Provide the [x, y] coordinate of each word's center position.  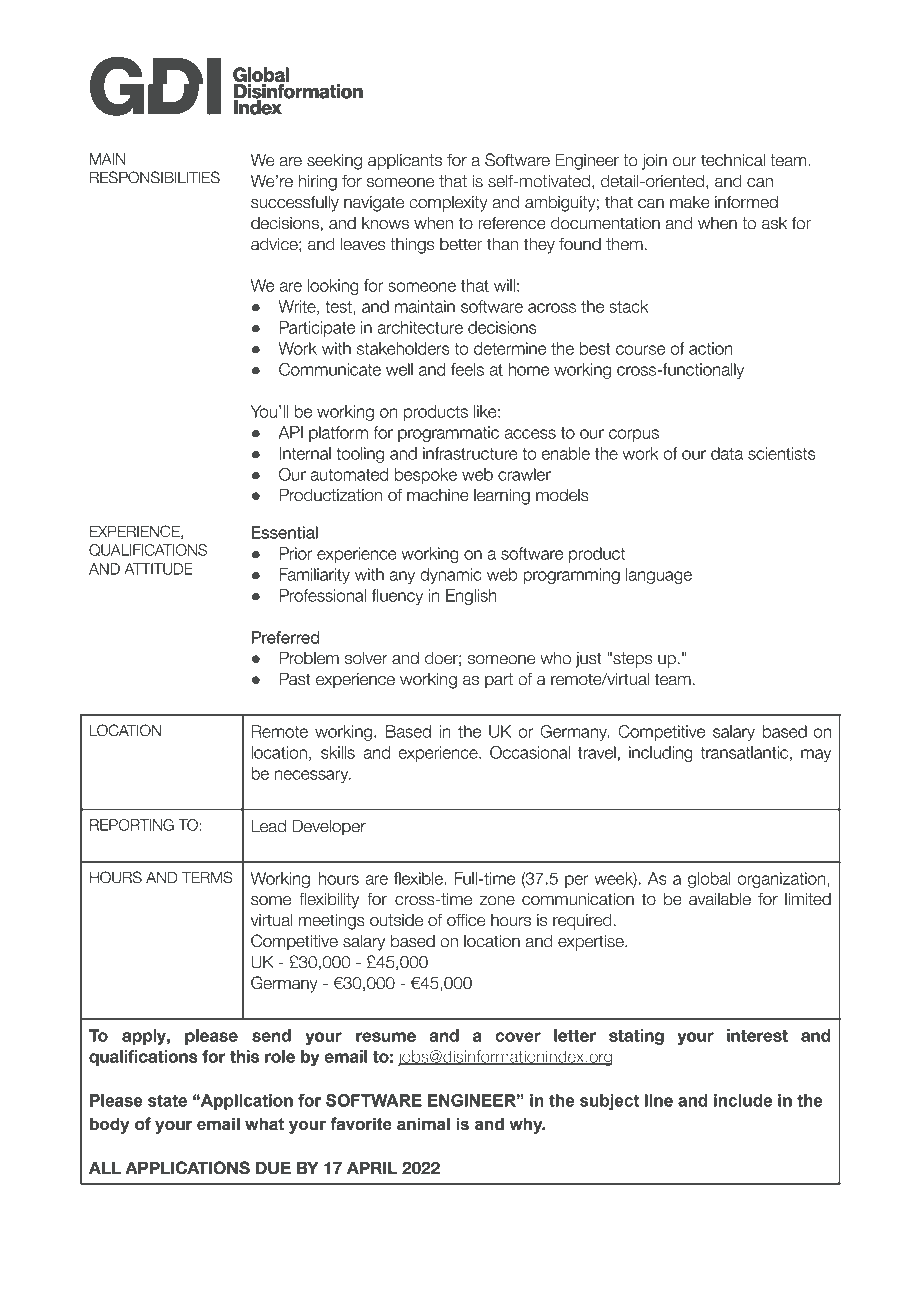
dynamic [451, 576]
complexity [448, 204]
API [290, 432]
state [167, 1100]
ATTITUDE [158, 569]
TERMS [207, 877]
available [720, 899]
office [466, 920]
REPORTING [132, 825]
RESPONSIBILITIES [155, 177]
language [659, 576]
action [711, 348]
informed [746, 202]
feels [467, 369]
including [661, 754]
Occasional [530, 752]
